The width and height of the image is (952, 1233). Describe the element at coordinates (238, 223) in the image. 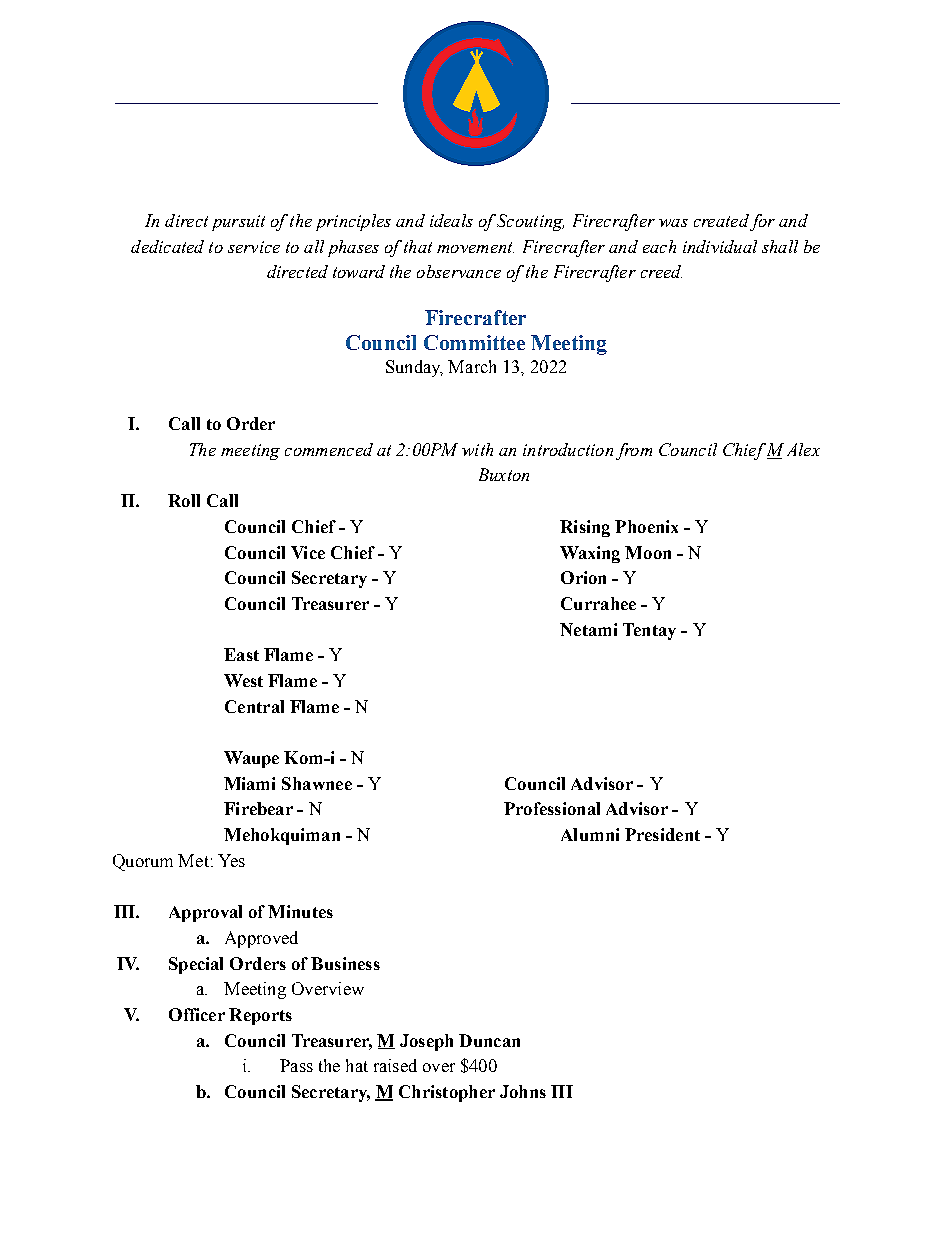

I see `pursuit` at that location.
